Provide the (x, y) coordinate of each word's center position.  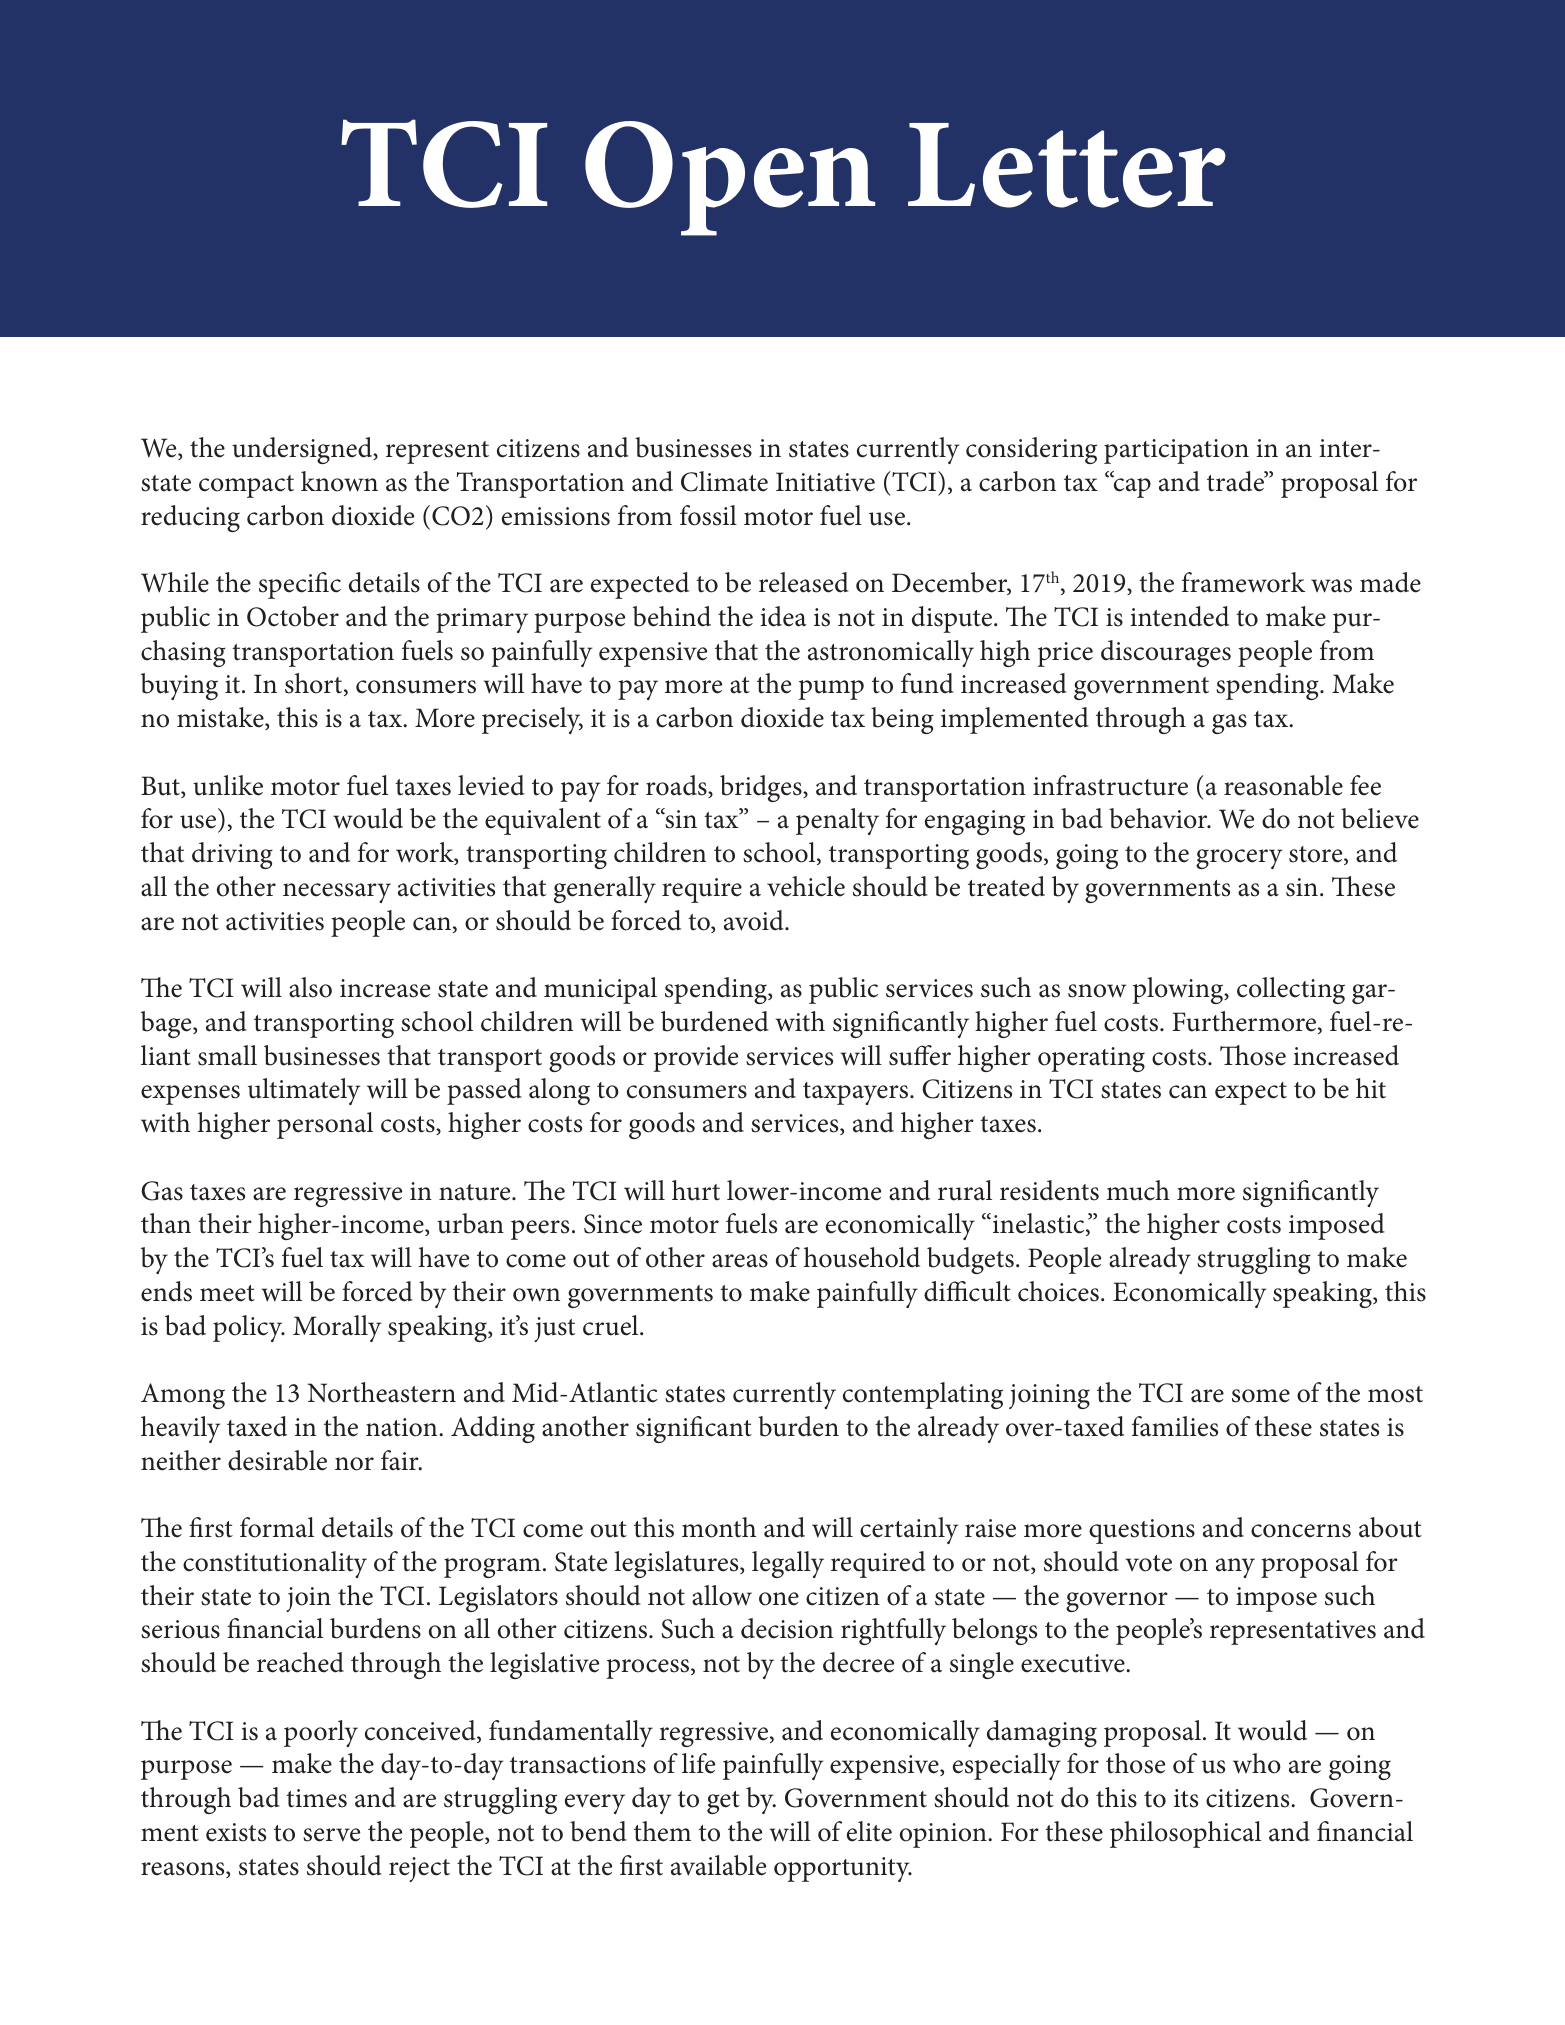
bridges (762, 788)
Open (730, 178)
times (316, 1798)
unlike (228, 785)
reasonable (1283, 785)
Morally (337, 1328)
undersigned (303, 450)
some (1261, 1396)
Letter (1067, 165)
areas (740, 1261)
